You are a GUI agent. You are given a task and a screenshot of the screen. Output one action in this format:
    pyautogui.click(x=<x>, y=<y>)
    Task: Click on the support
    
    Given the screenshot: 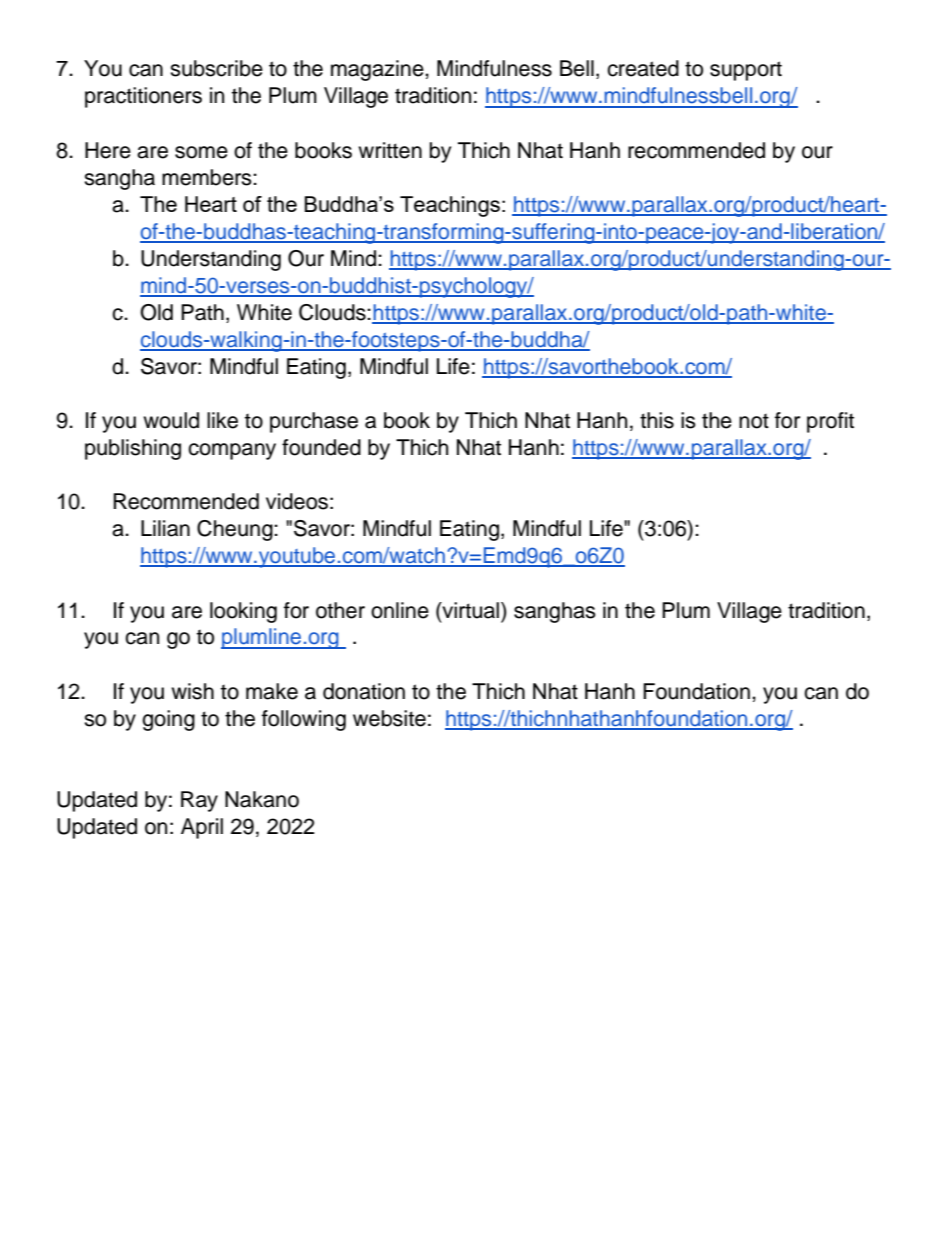 What is the action you would take?
    pyautogui.click(x=746, y=71)
